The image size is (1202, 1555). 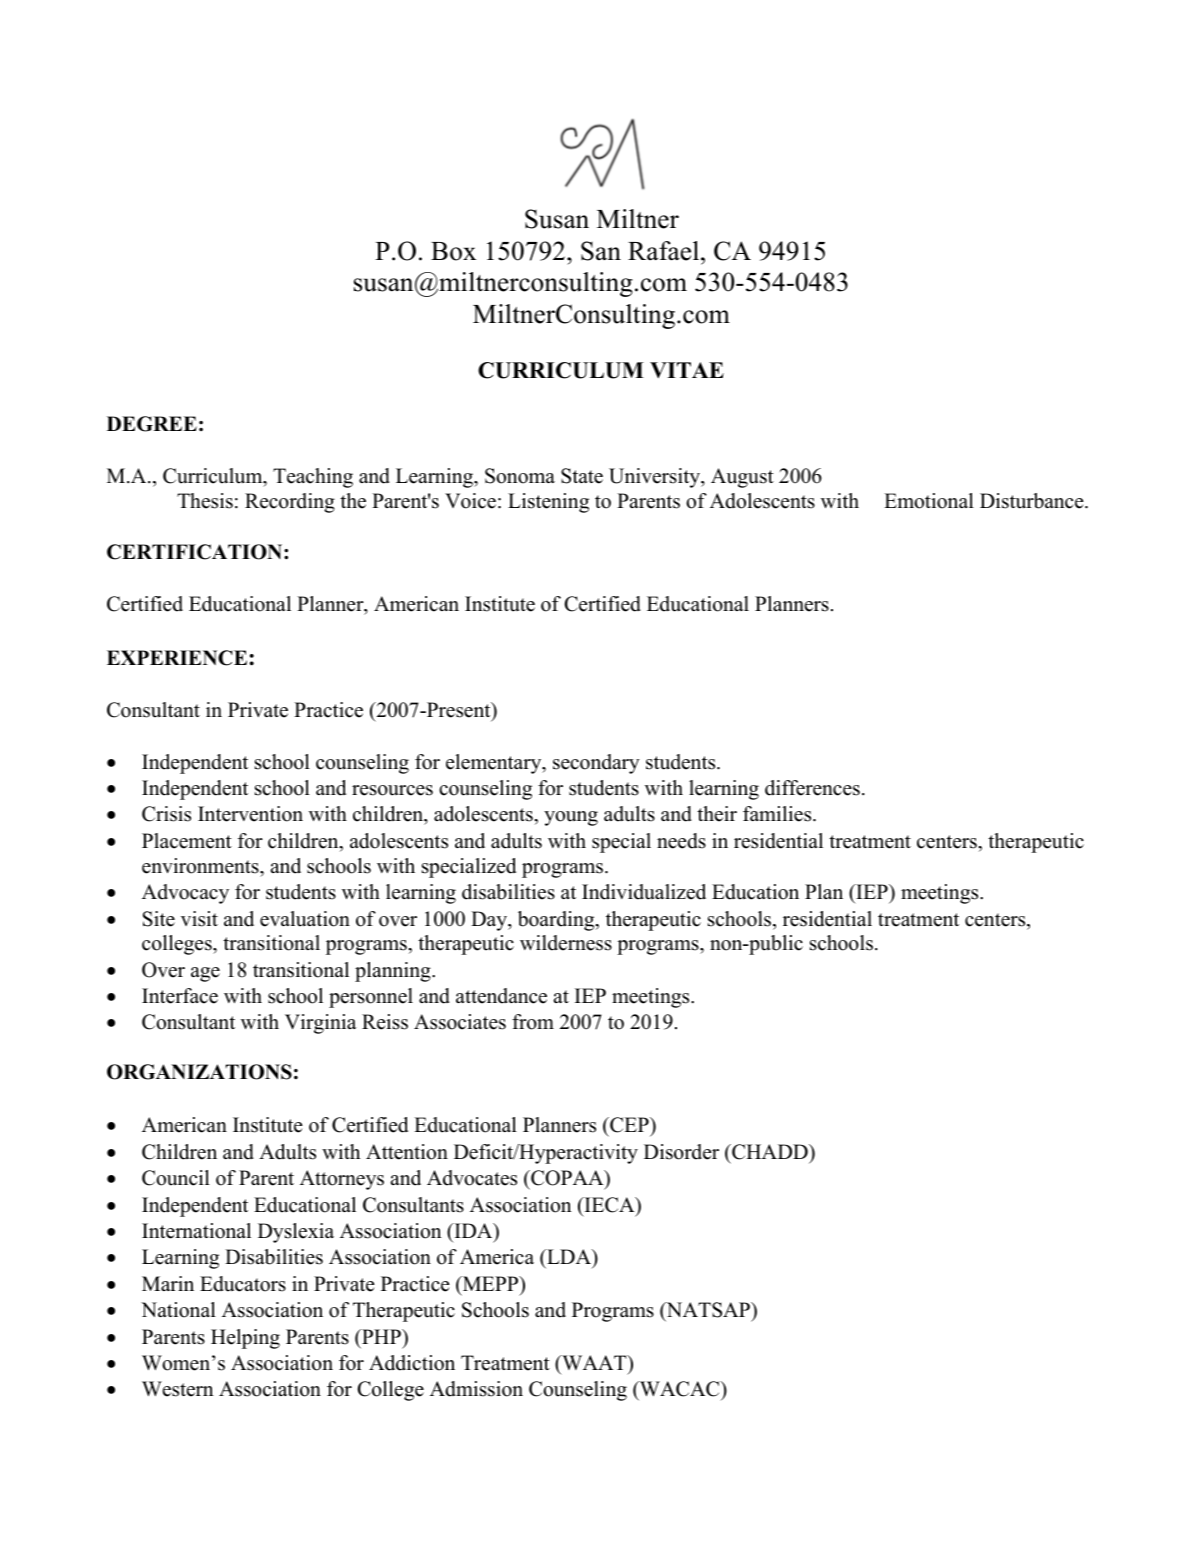 What do you see at coordinates (476, 1389) in the screenshot?
I see `Admission` at bounding box center [476, 1389].
